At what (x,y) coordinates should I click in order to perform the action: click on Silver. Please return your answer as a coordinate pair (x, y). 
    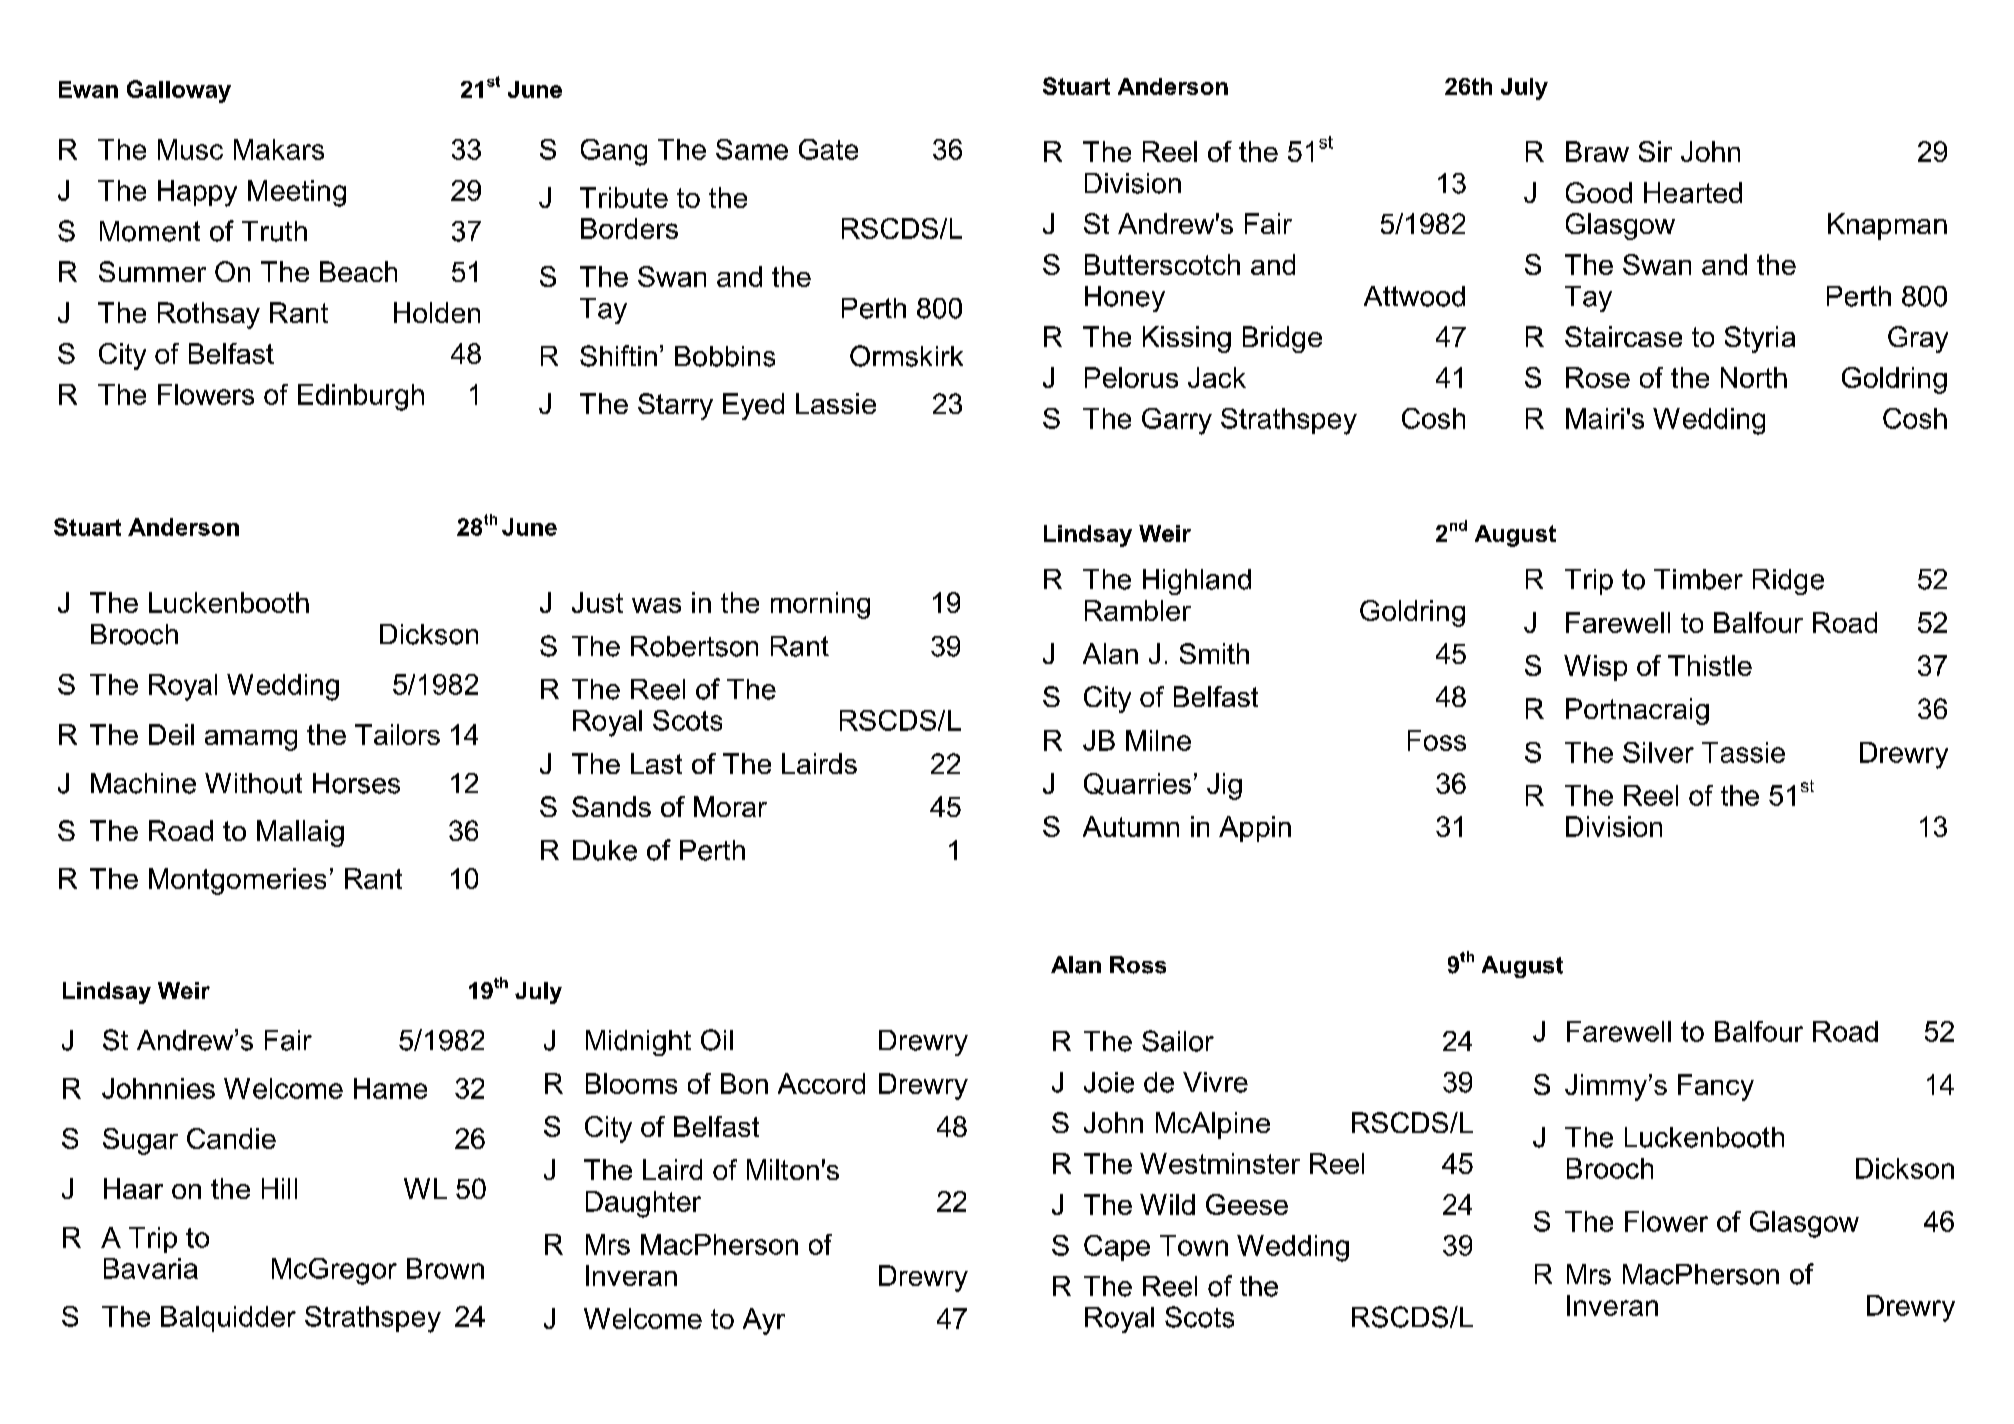
    Looking at the image, I should click on (1658, 752).
